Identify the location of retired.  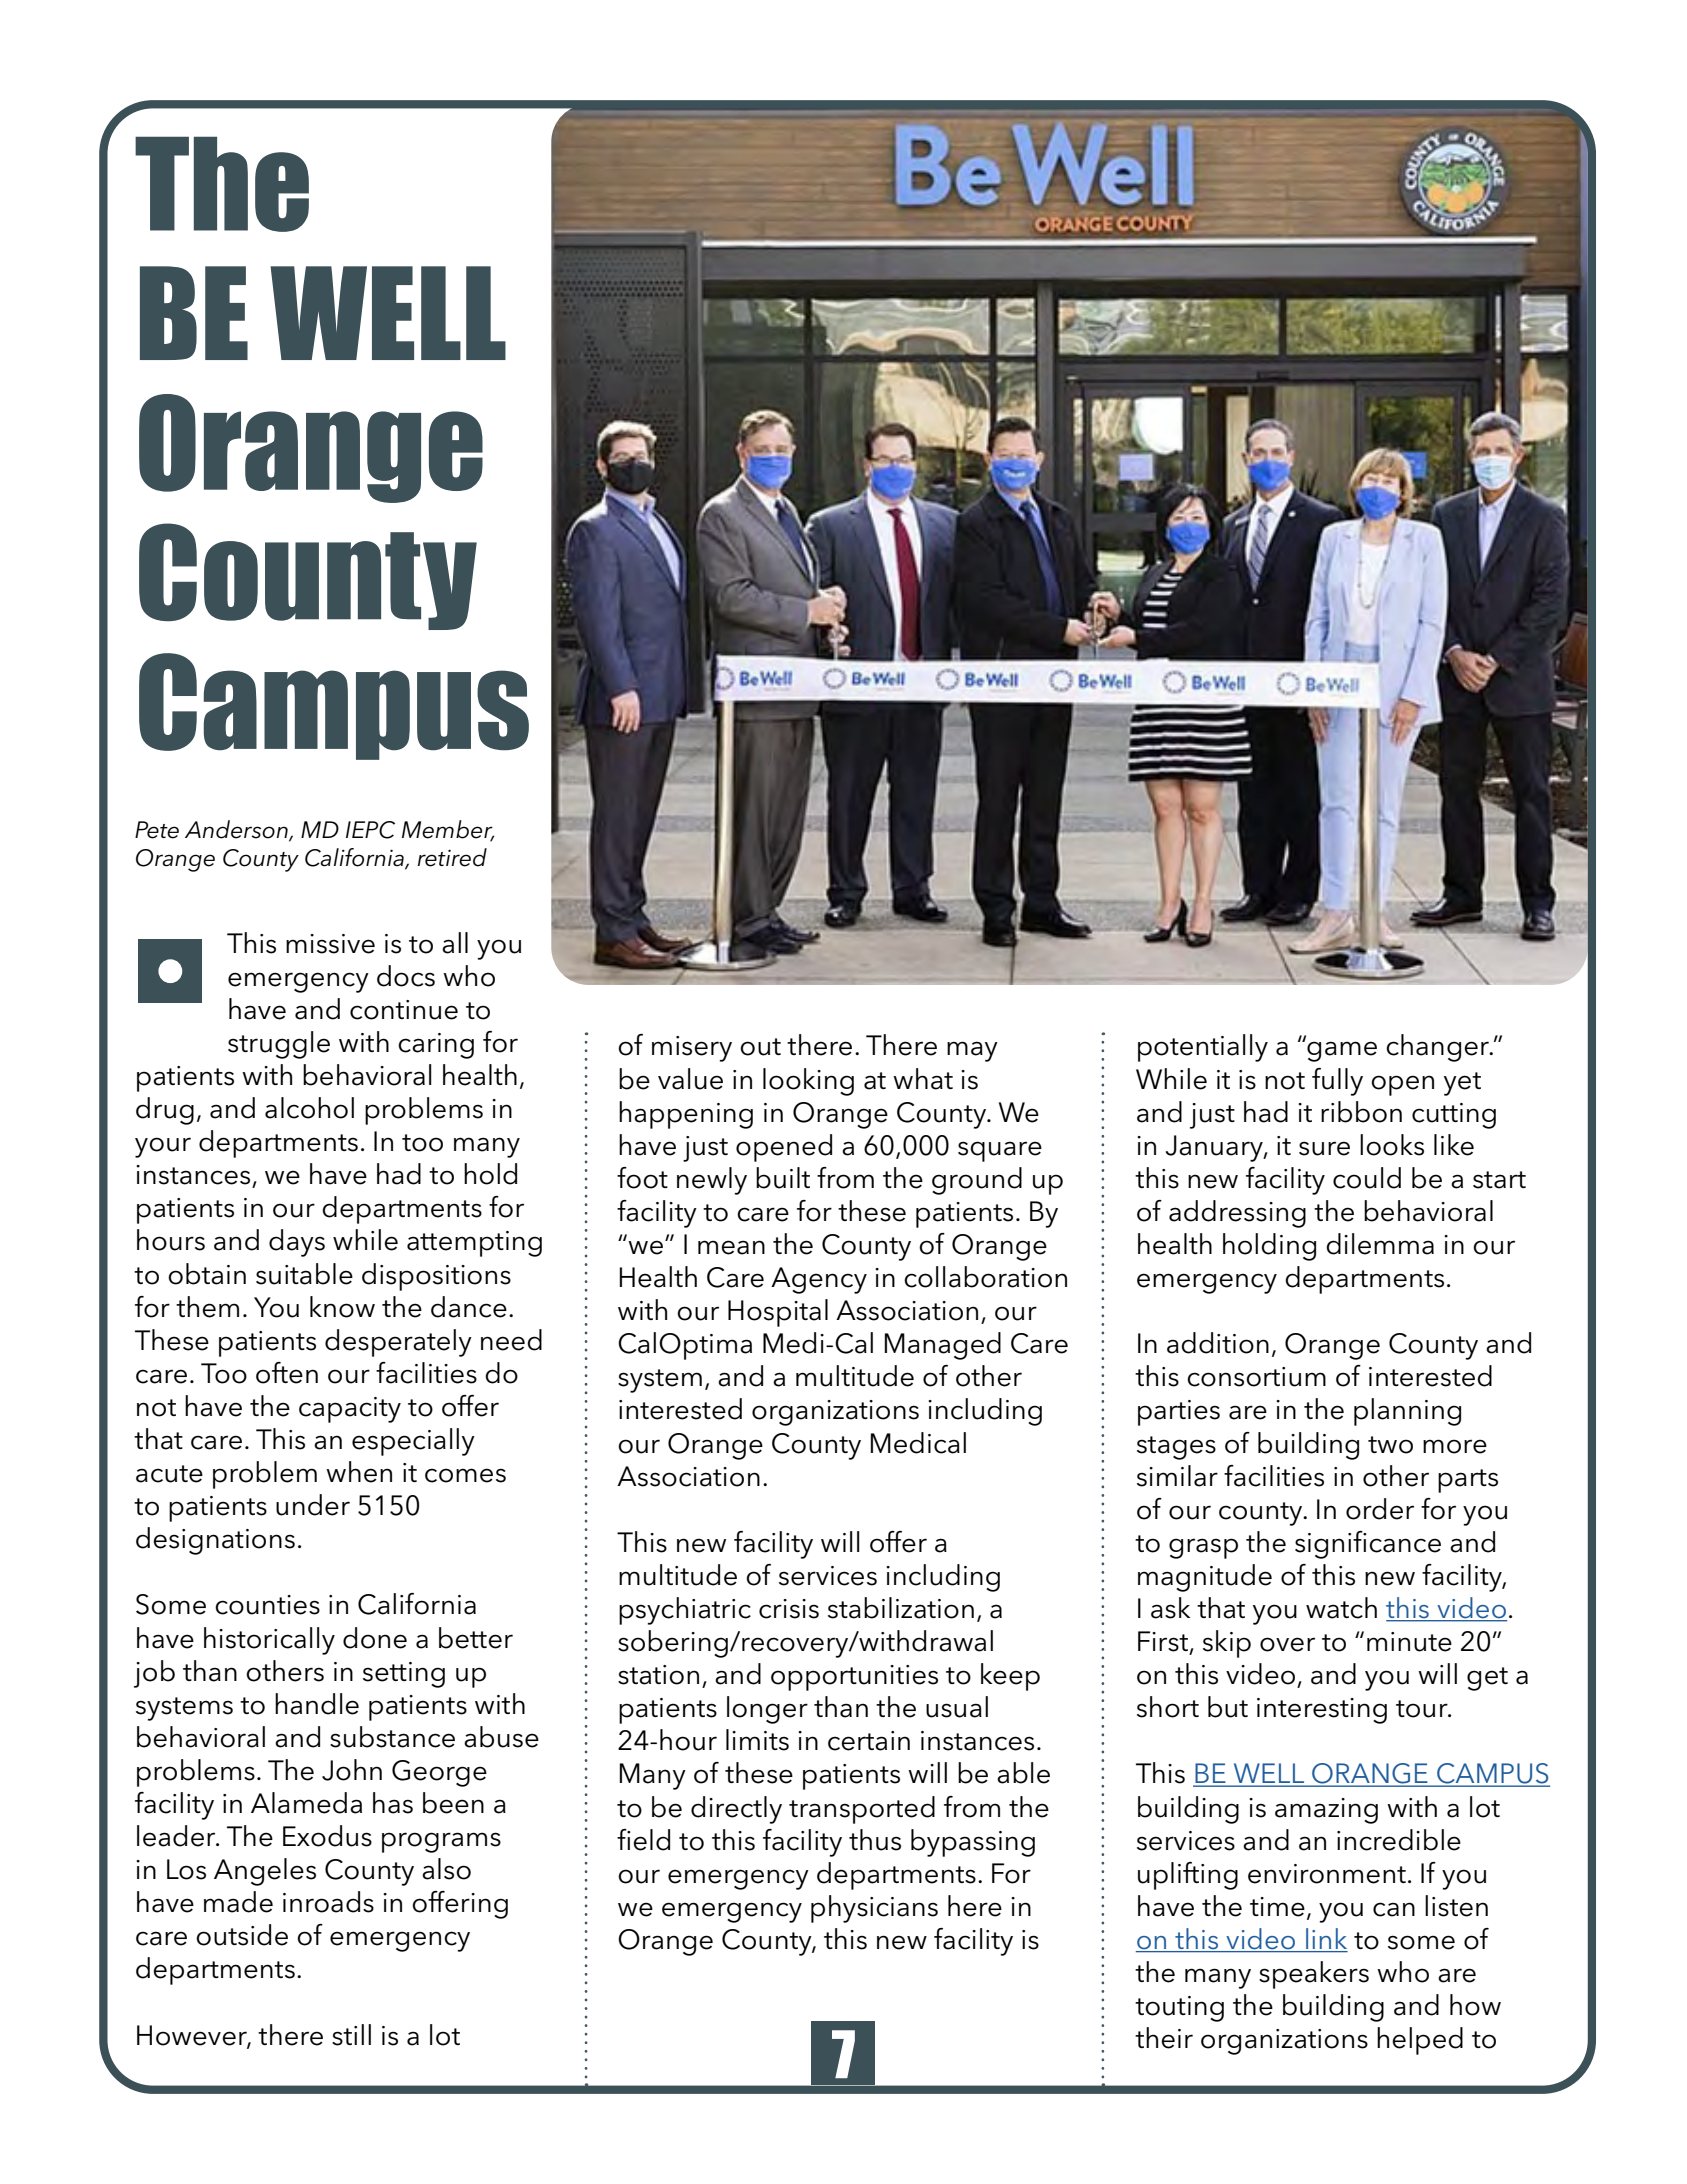
(452, 857).
